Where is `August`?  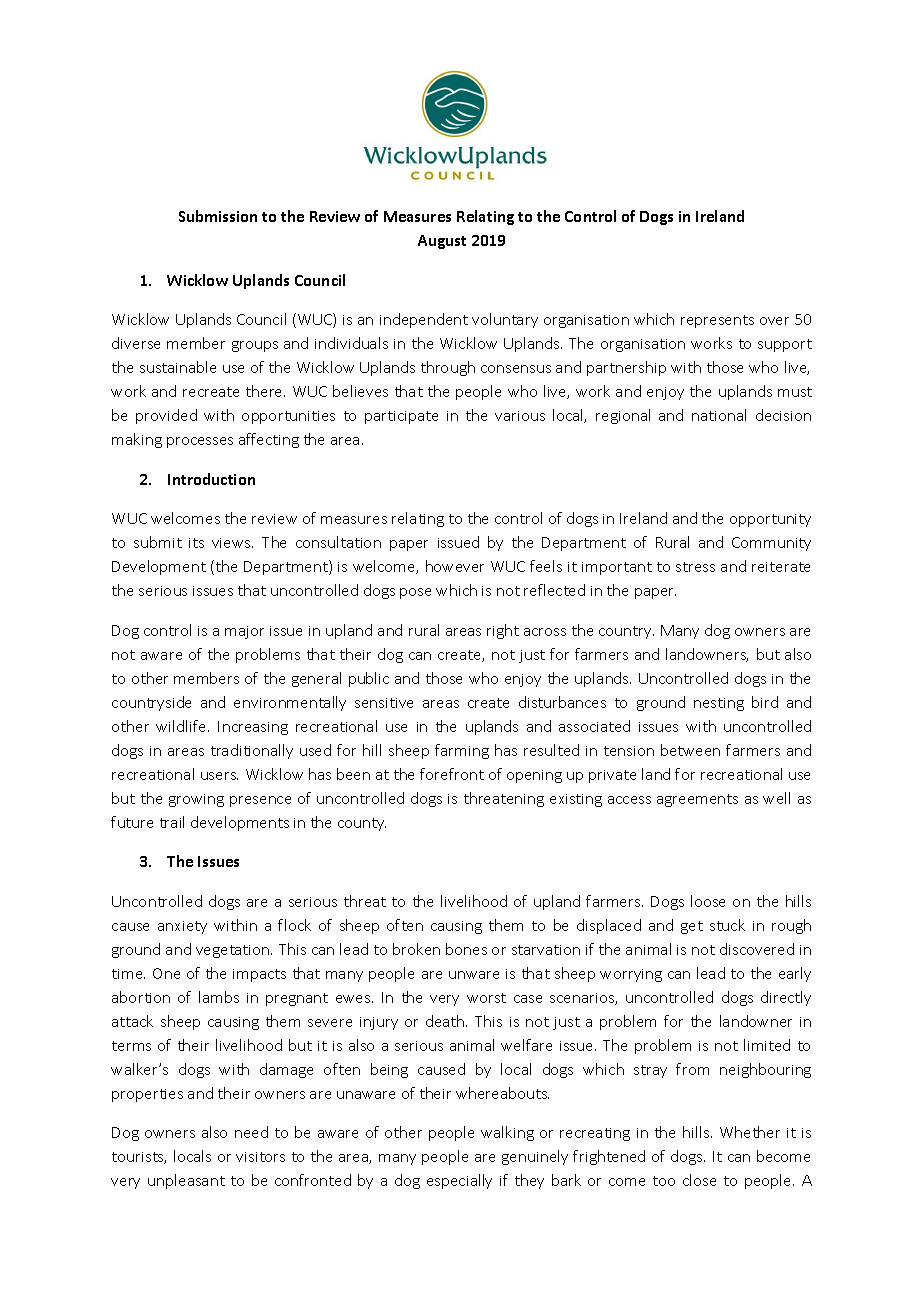
August is located at coordinates (442, 242).
